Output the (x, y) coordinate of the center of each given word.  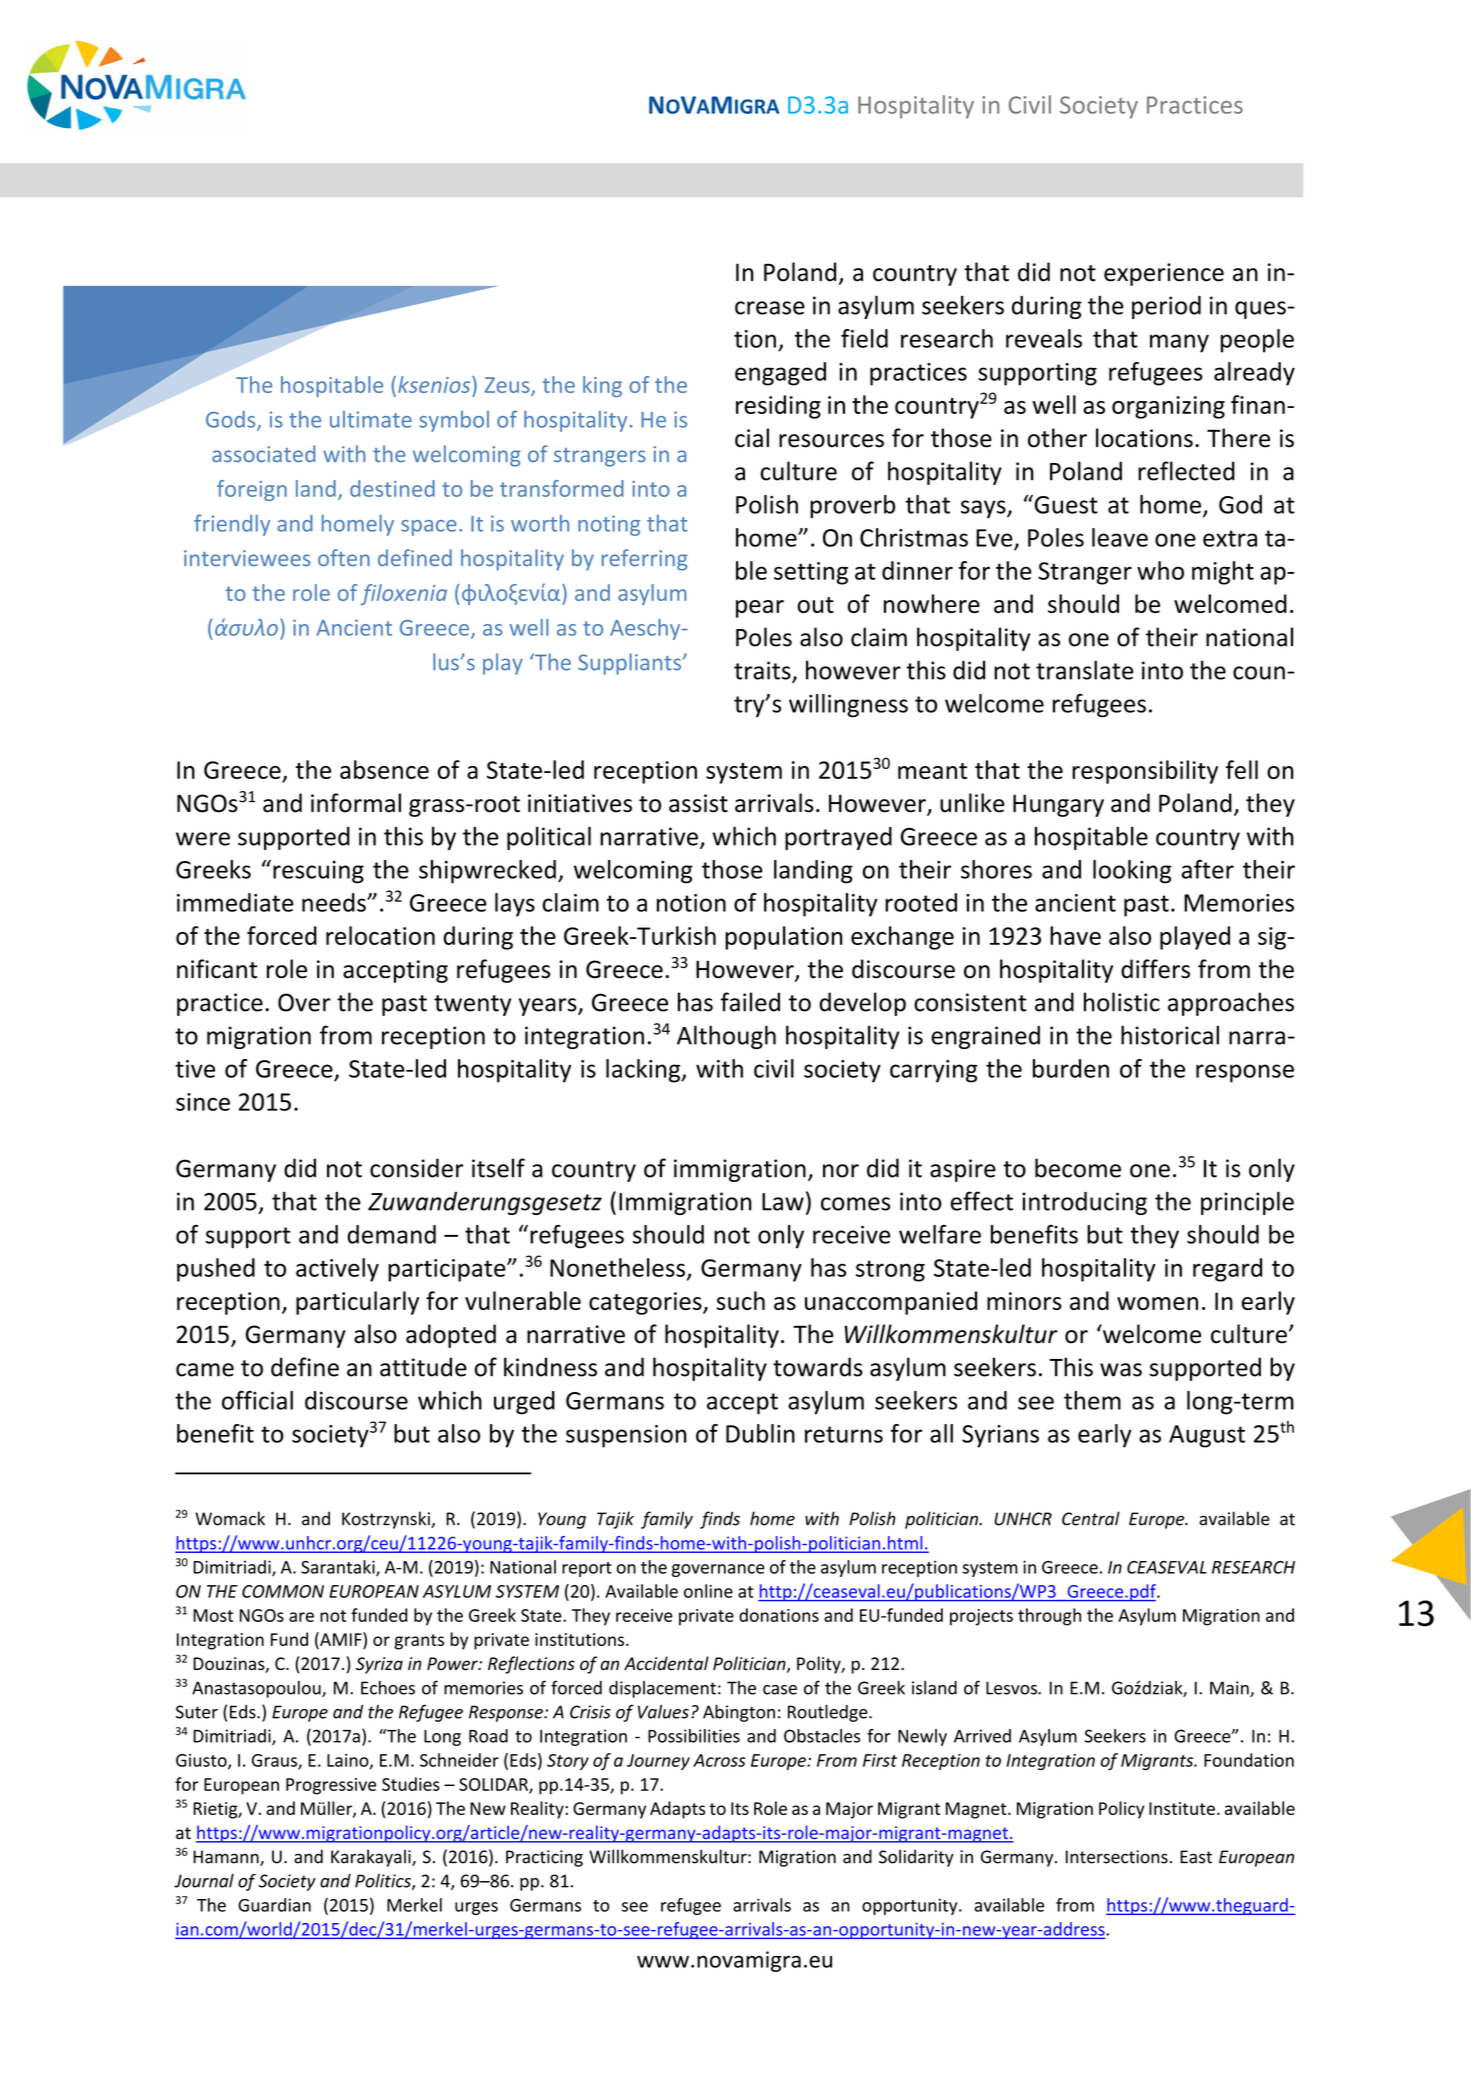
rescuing (318, 872)
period (1166, 307)
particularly (357, 1303)
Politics (384, 1882)
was (1121, 1370)
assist (698, 803)
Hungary (1058, 805)
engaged (780, 374)
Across (719, 1760)
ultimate (371, 419)
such (741, 1300)
